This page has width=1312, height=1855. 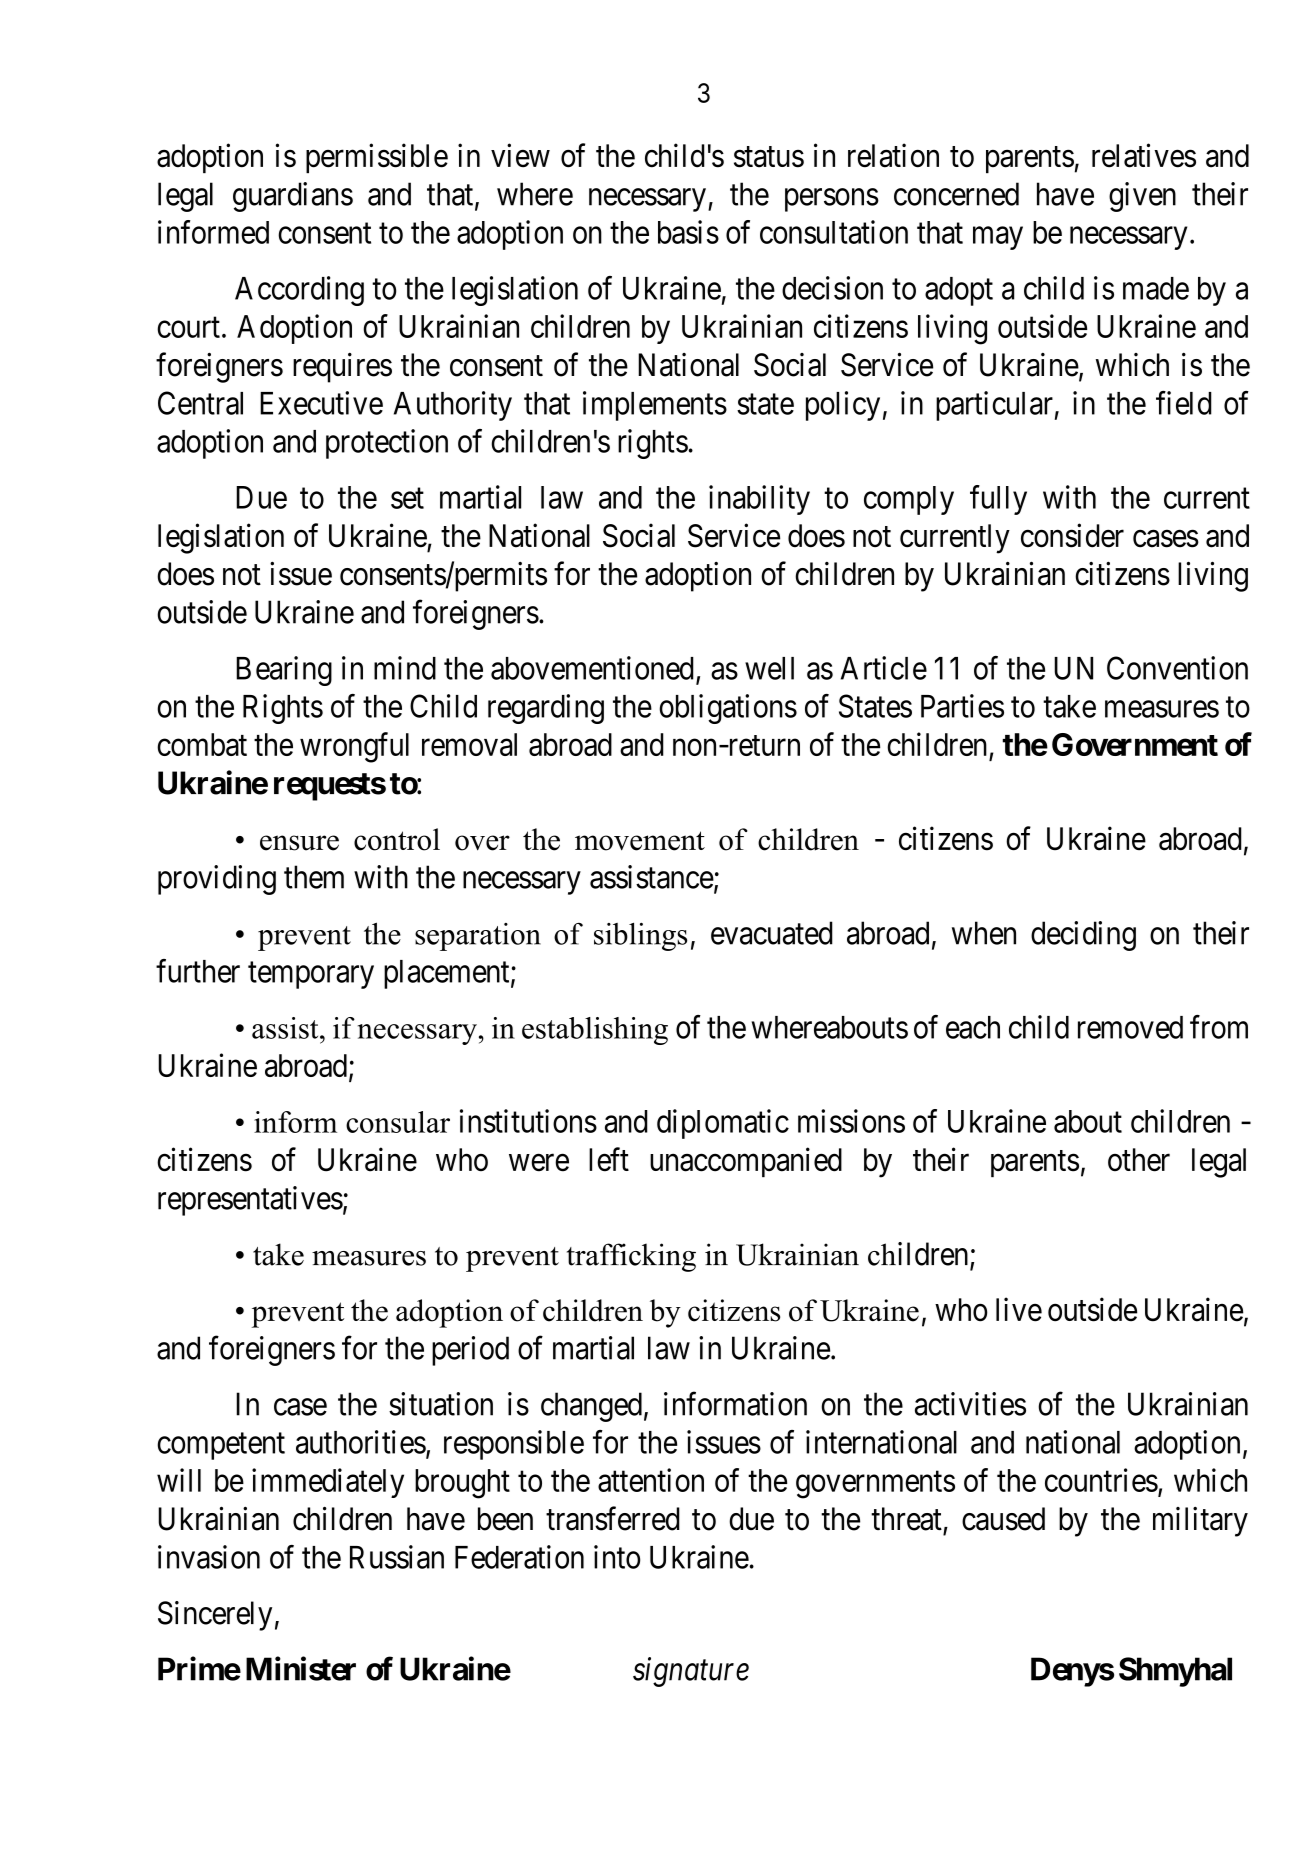 What do you see at coordinates (301, 1668) in the page?
I see `Minister` at bounding box center [301, 1668].
